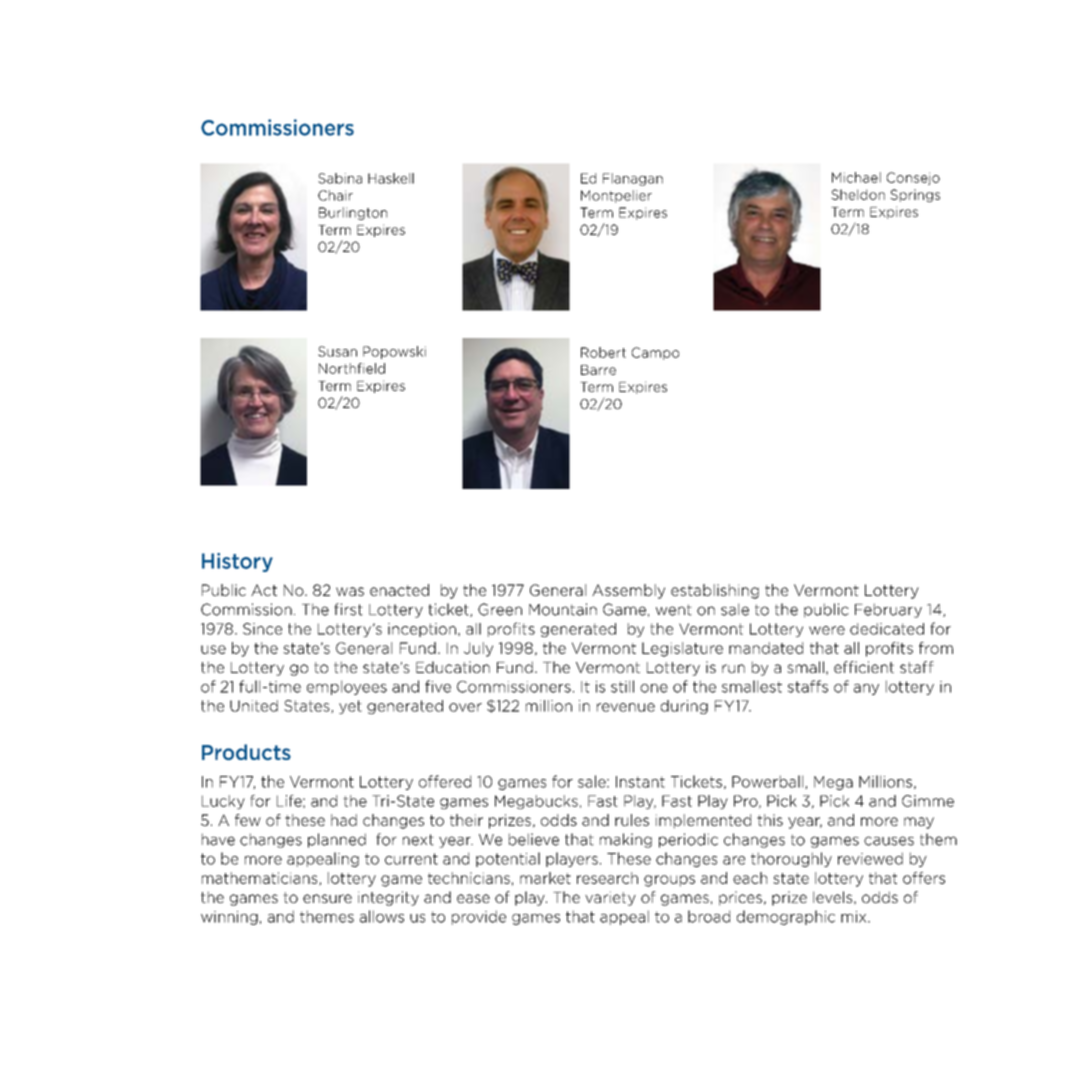 Image resolution: width=1092 pixels, height=1092 pixels. I want to click on efficient, so click(864, 667).
